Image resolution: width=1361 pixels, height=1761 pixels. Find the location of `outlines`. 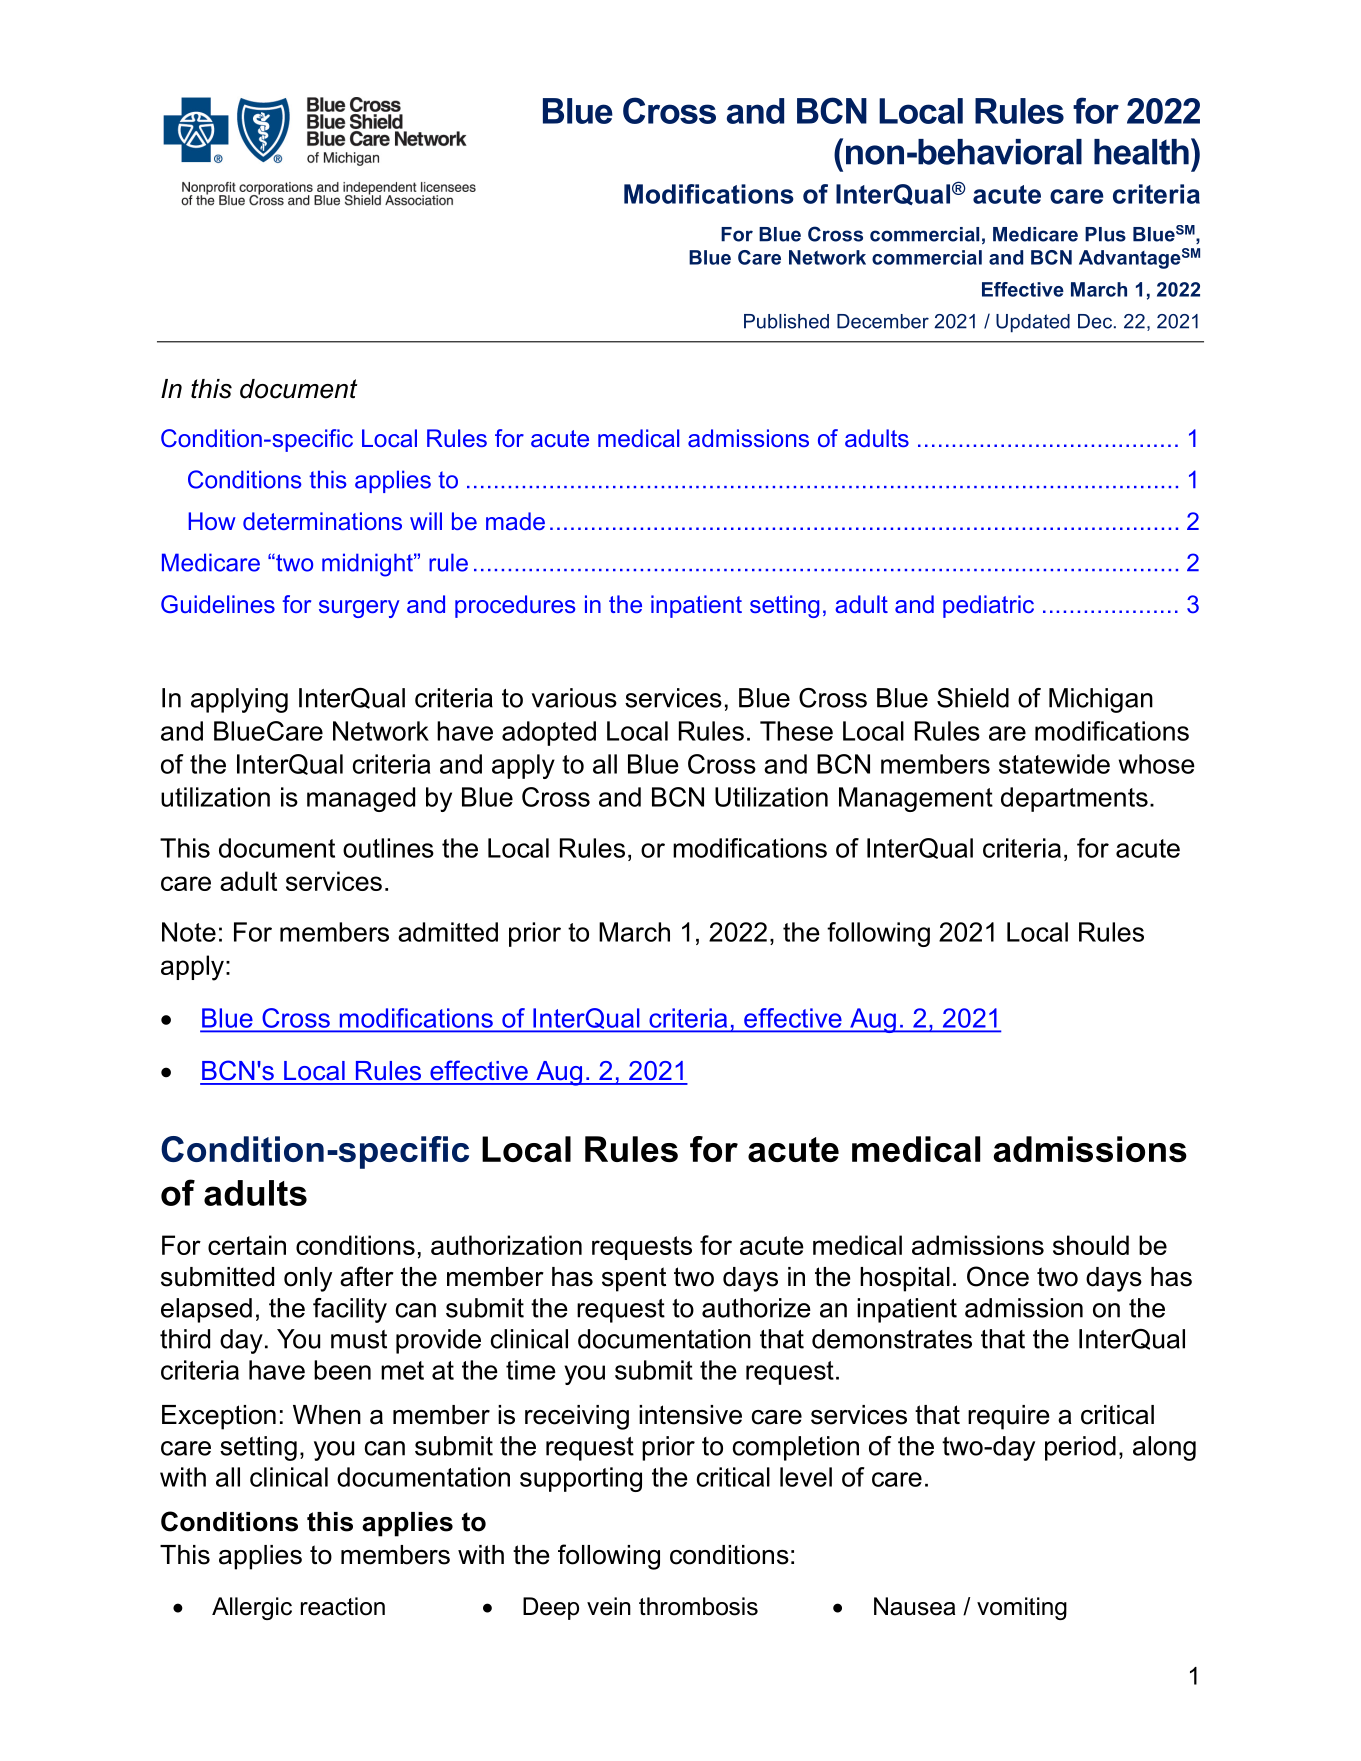

outlines is located at coordinates (388, 848).
